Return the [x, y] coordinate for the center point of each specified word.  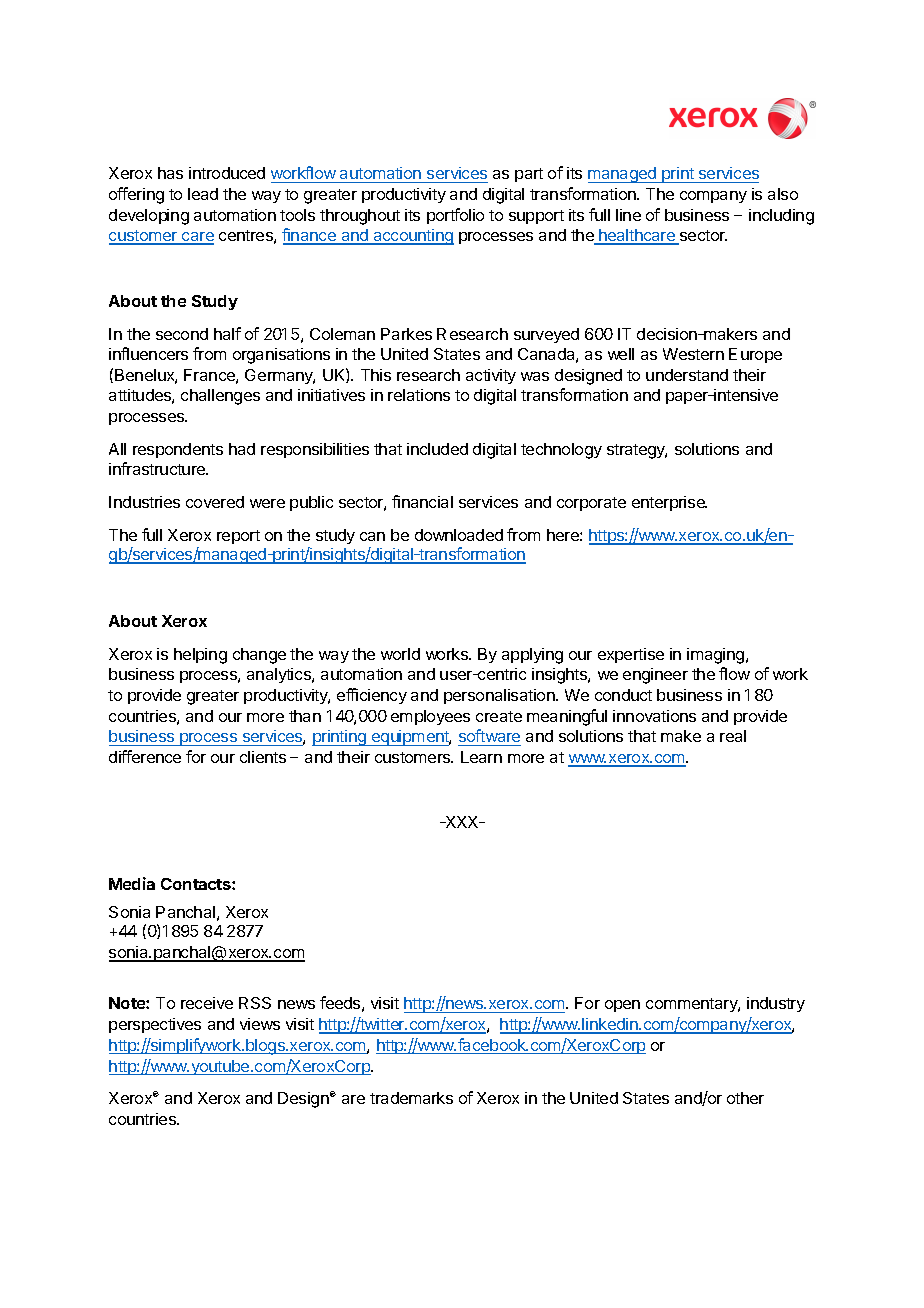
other [745, 1098]
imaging [717, 656]
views [260, 1024]
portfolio [455, 216]
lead [203, 194]
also [783, 194]
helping [200, 656]
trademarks [411, 1098]
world [400, 654]
